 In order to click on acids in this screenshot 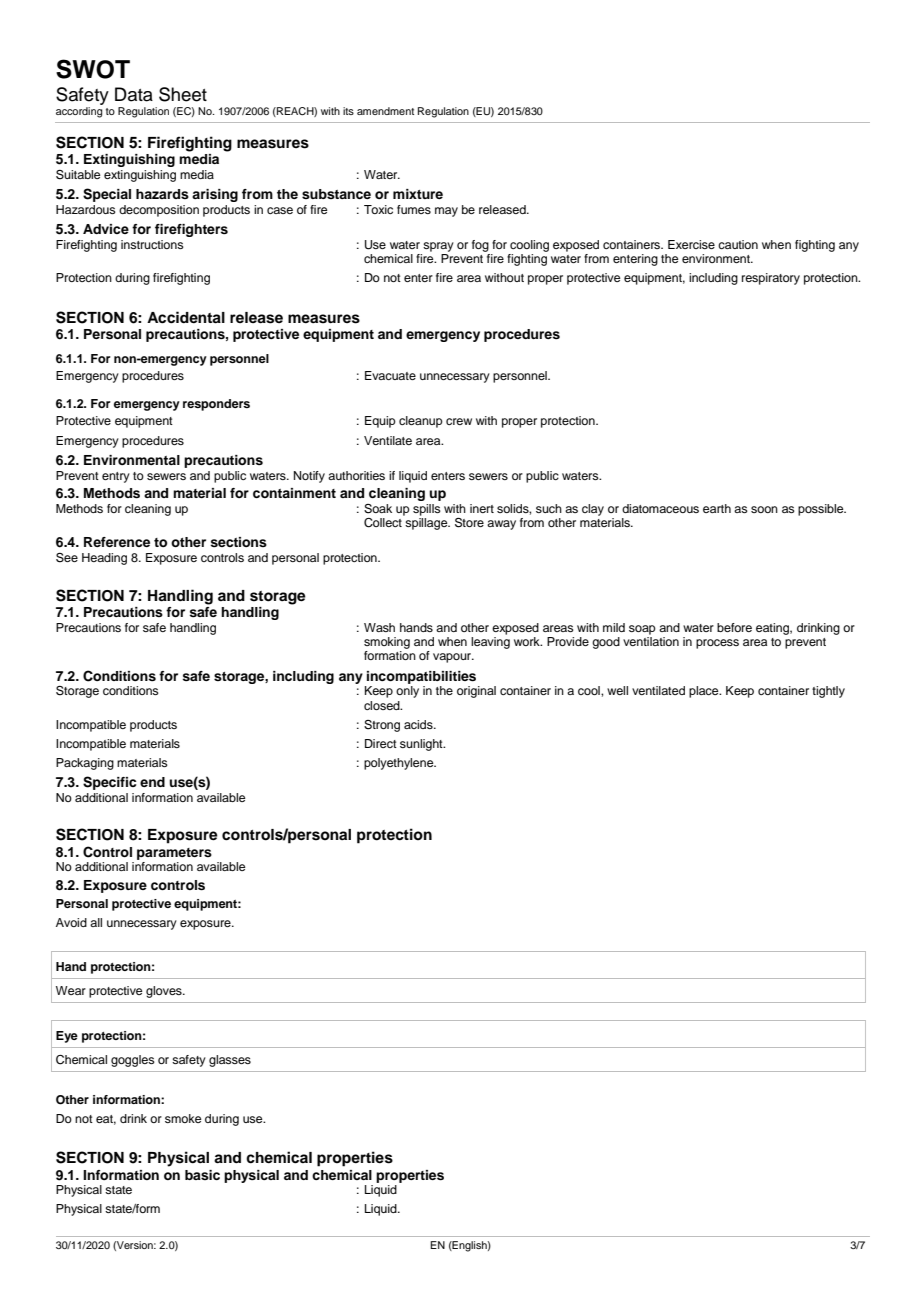, I will do `click(419, 724)`.
